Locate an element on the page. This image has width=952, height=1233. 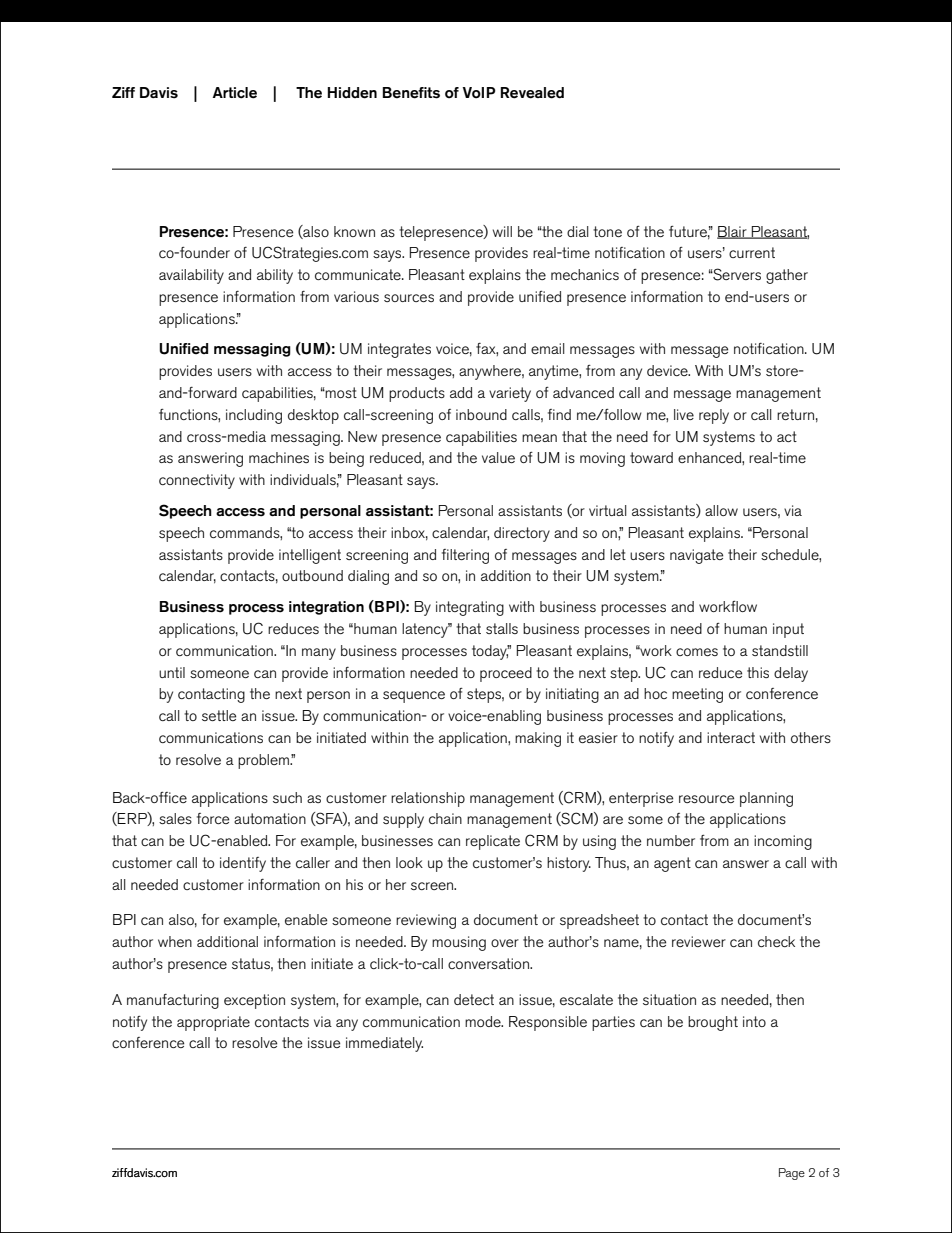
Revealed is located at coordinates (532, 93).
